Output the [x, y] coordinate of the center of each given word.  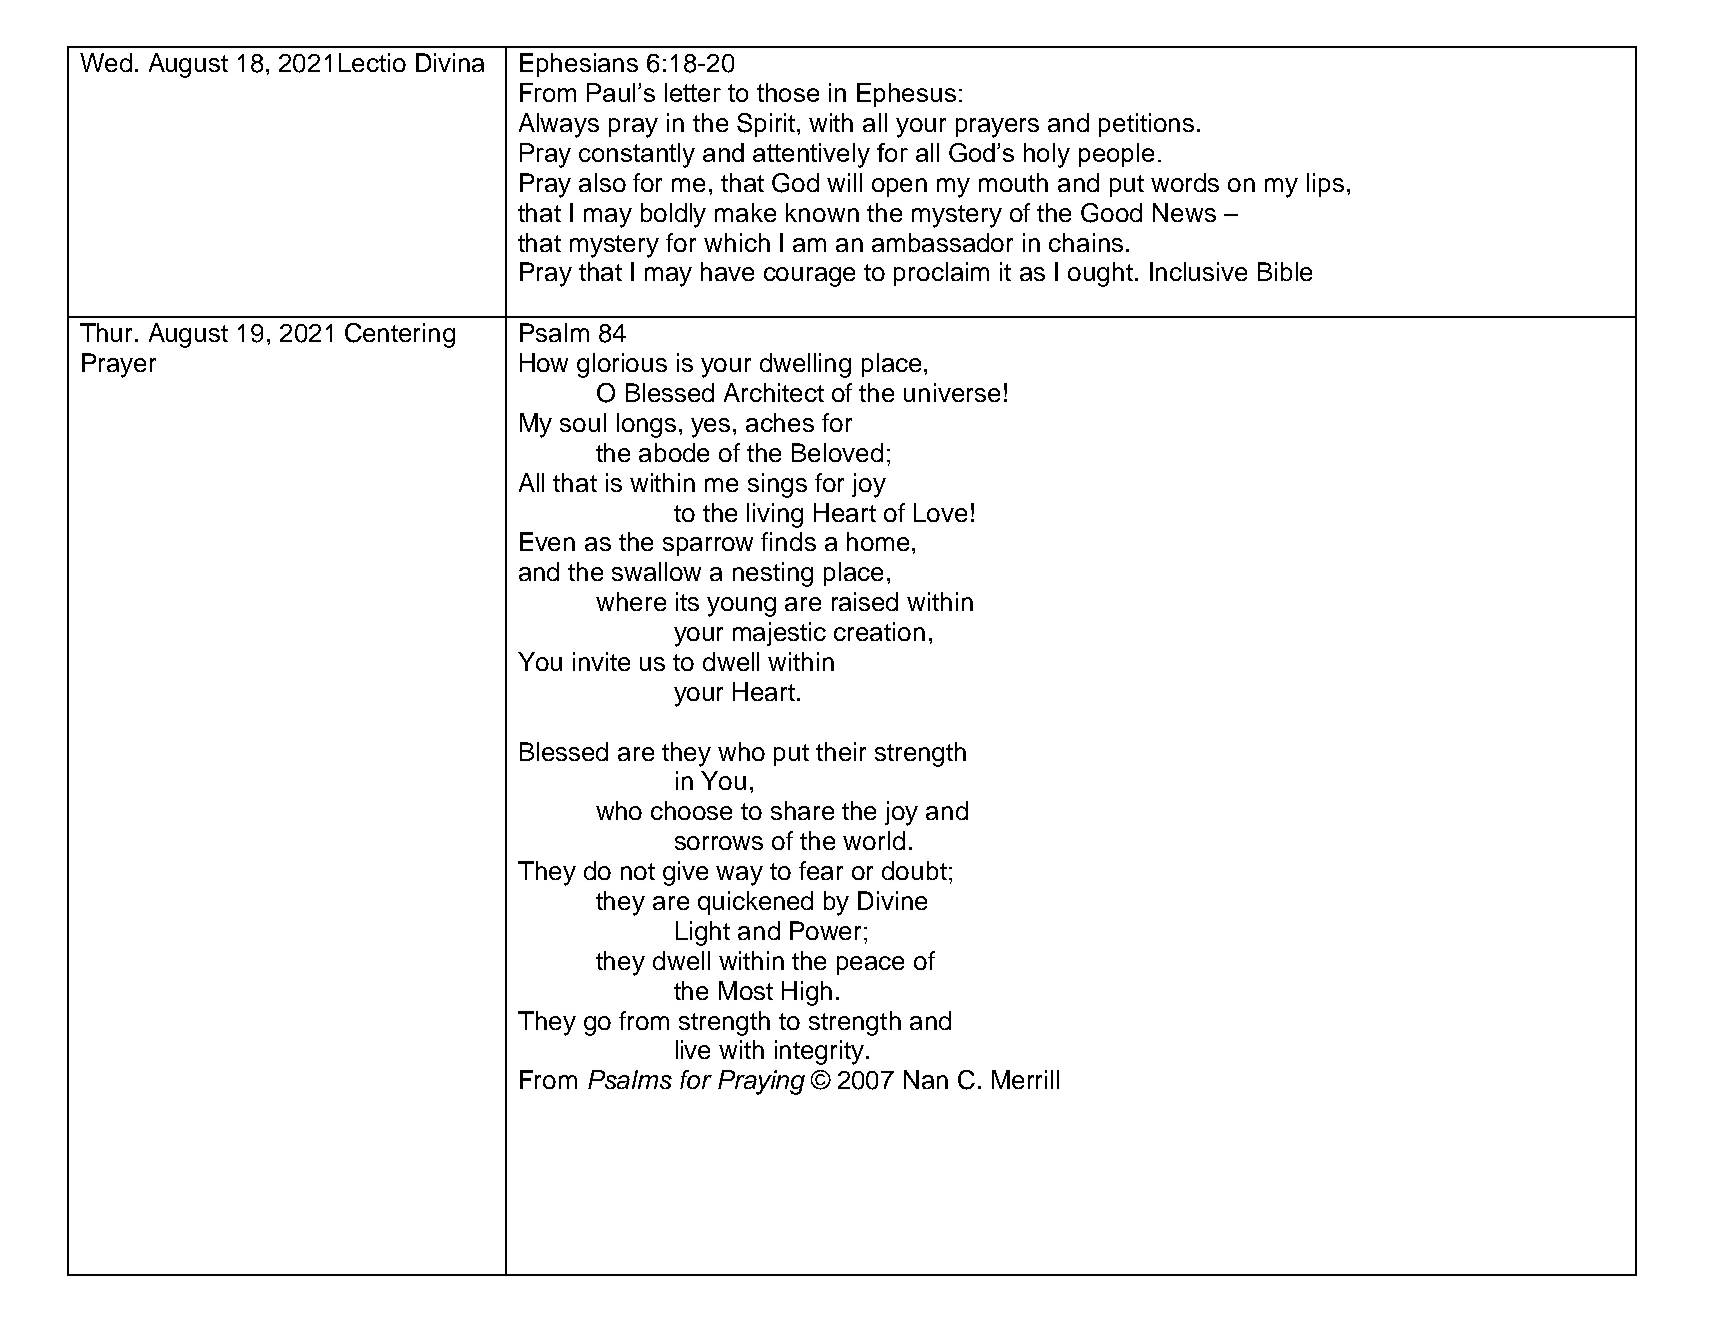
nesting [773, 574]
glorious [622, 365]
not [638, 871]
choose [691, 810]
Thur [108, 332]
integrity [821, 1052]
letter [693, 92]
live [693, 1049]
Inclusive [1198, 271]
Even [547, 541]
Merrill [1025, 1079]
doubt [914, 870]
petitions [1146, 125]
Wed [106, 62]
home [878, 541]
